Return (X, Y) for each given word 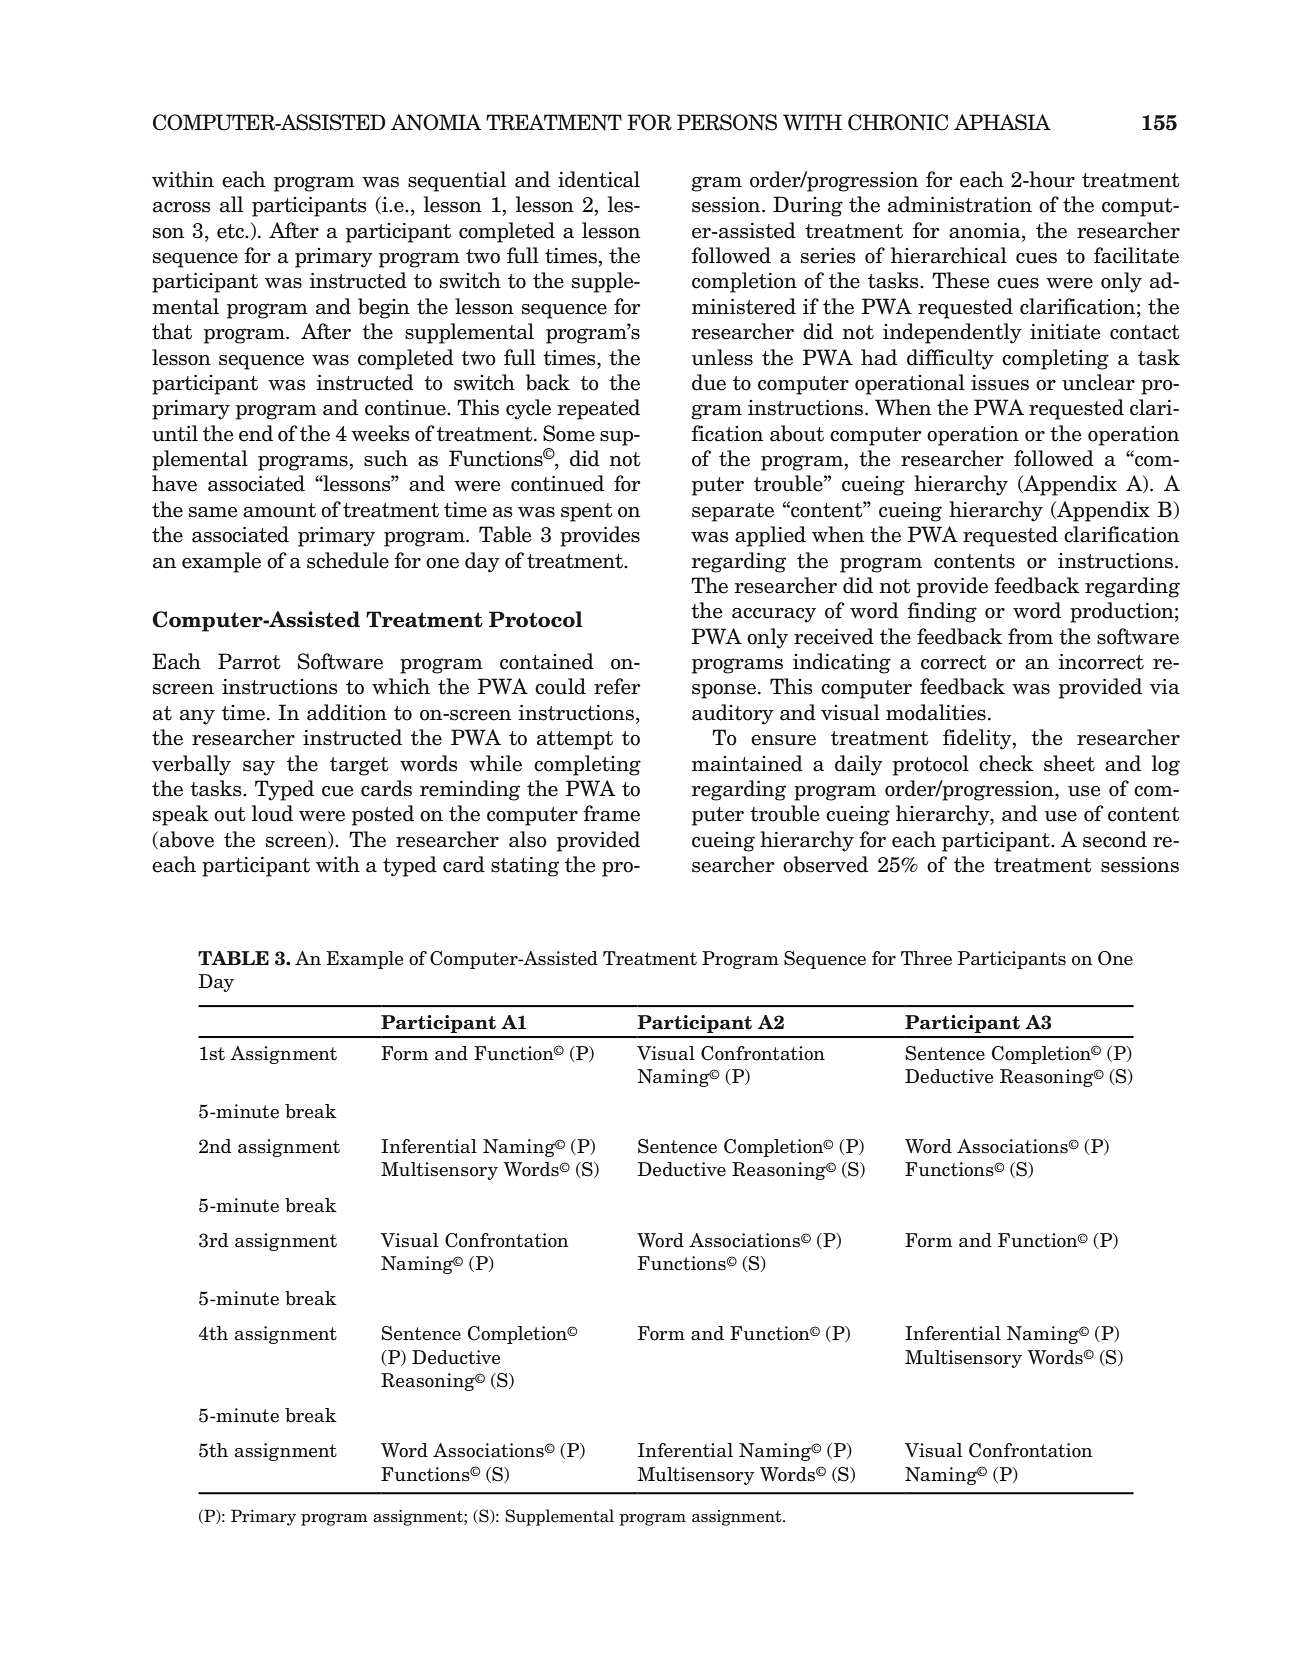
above (187, 839)
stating (525, 867)
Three (926, 958)
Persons (727, 122)
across (182, 207)
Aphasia (1002, 122)
